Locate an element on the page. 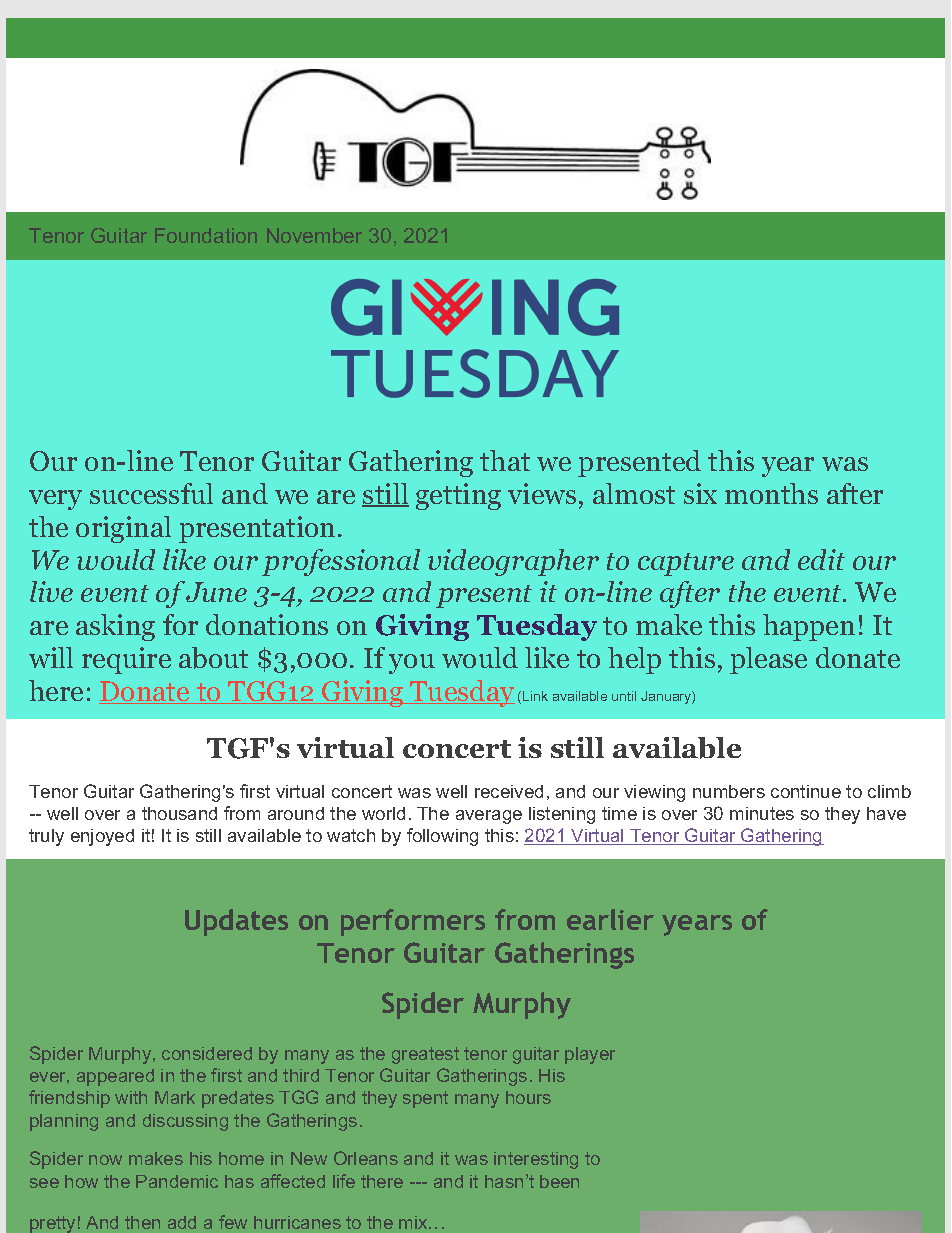 Image resolution: width=952 pixels, height=1233 pixels. months is located at coordinates (771, 493).
